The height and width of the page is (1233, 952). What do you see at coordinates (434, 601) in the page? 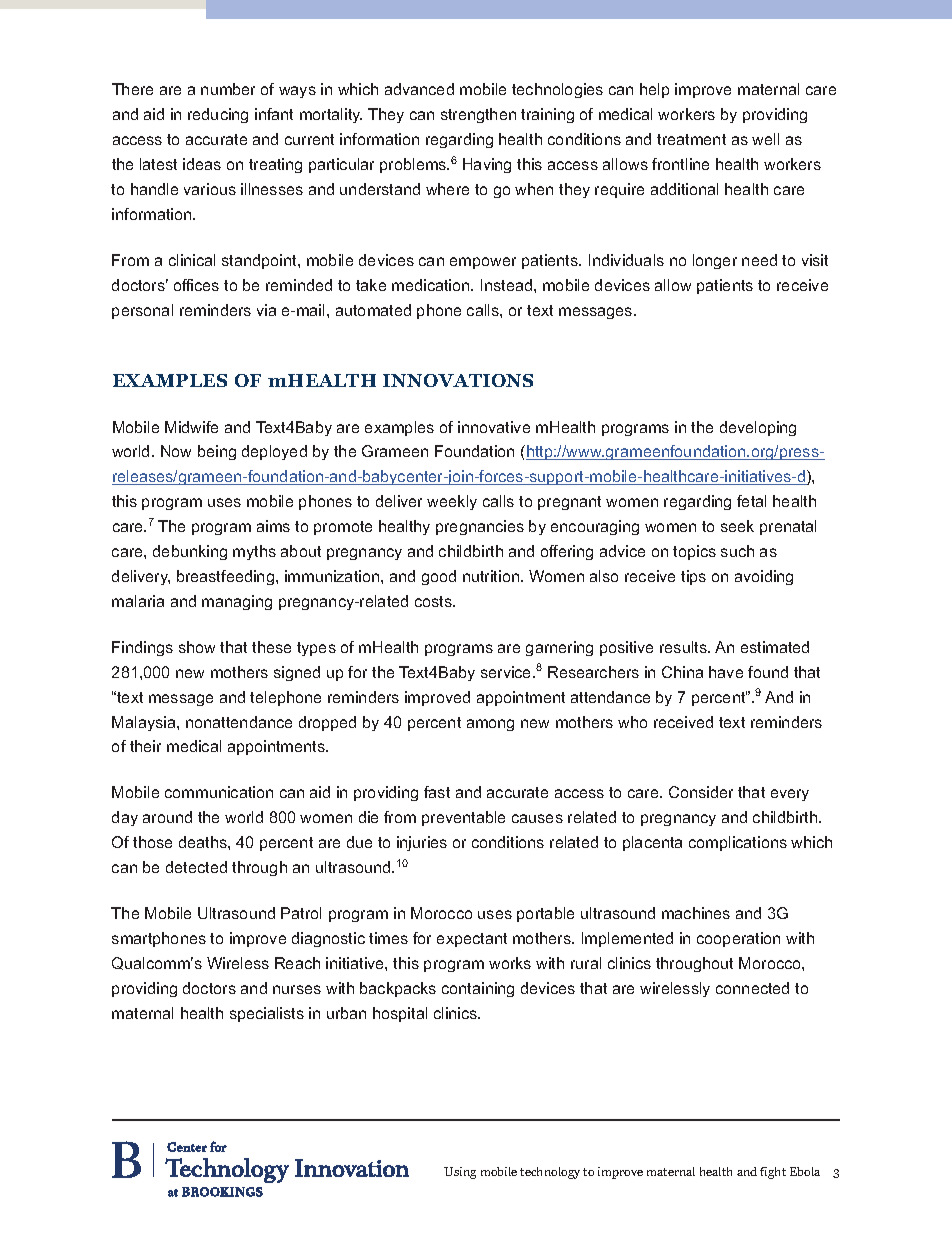
I see `costs` at bounding box center [434, 601].
